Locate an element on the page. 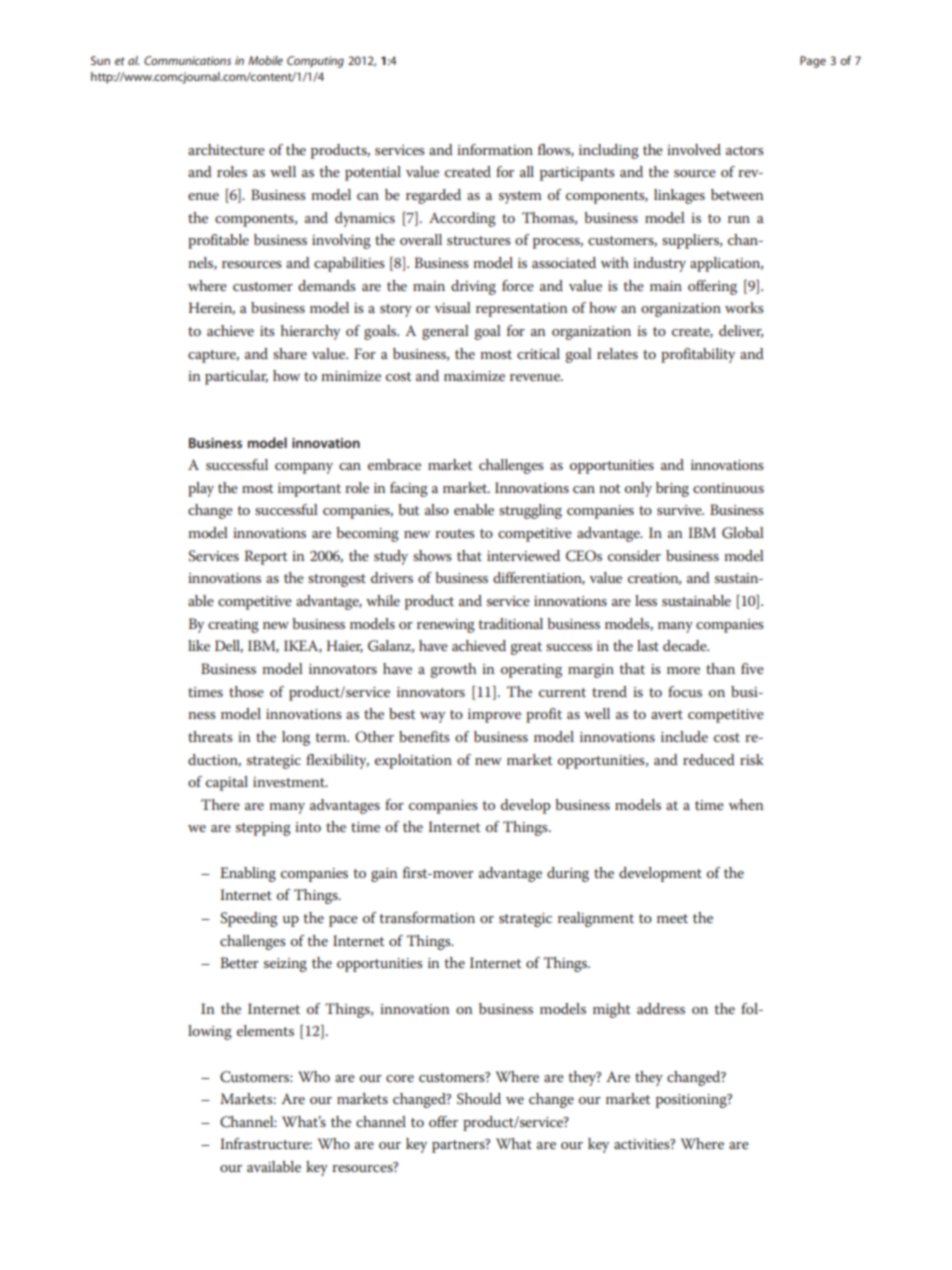  threats is located at coordinates (210, 736).
